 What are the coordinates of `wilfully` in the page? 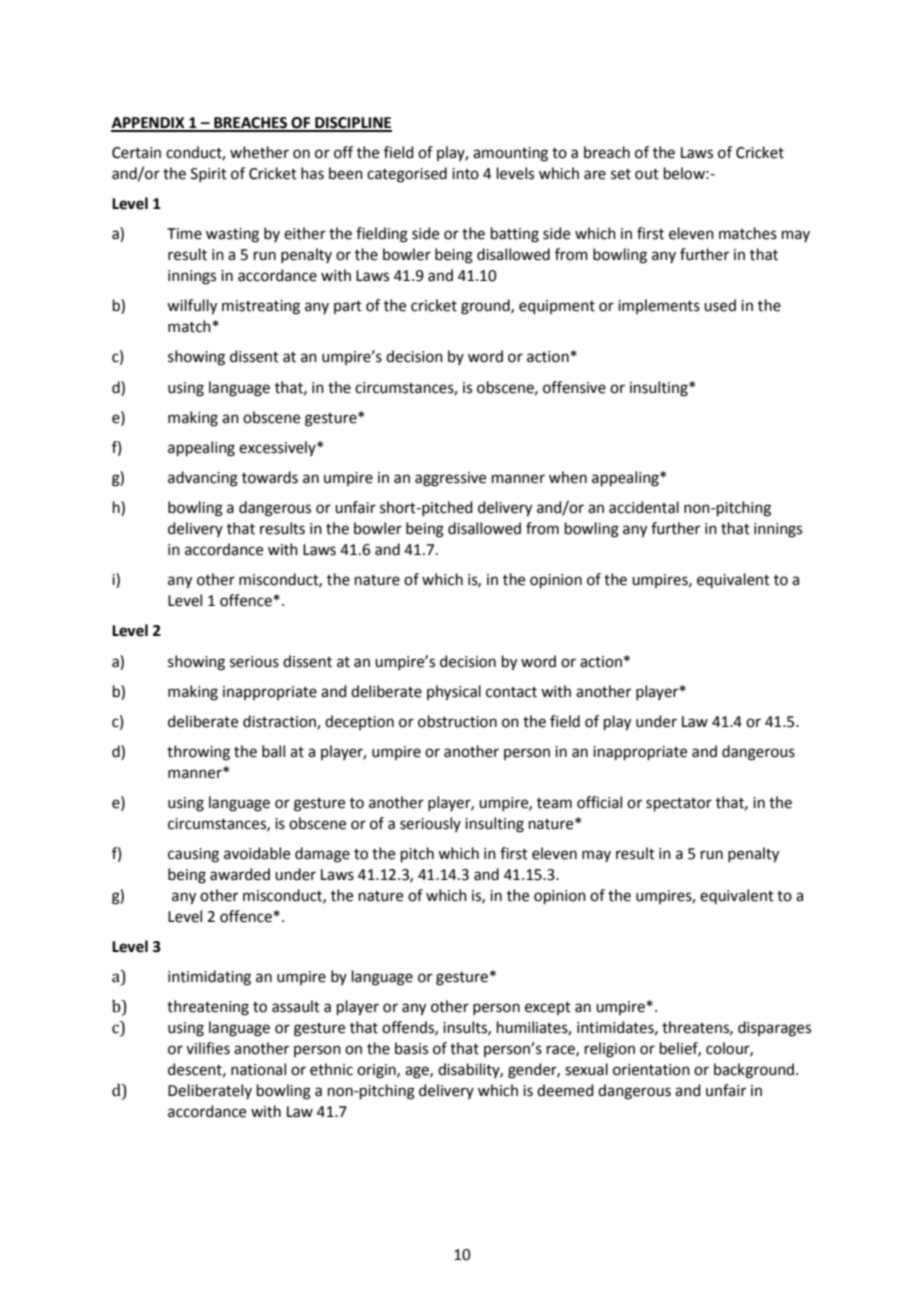 It's located at (192, 307).
